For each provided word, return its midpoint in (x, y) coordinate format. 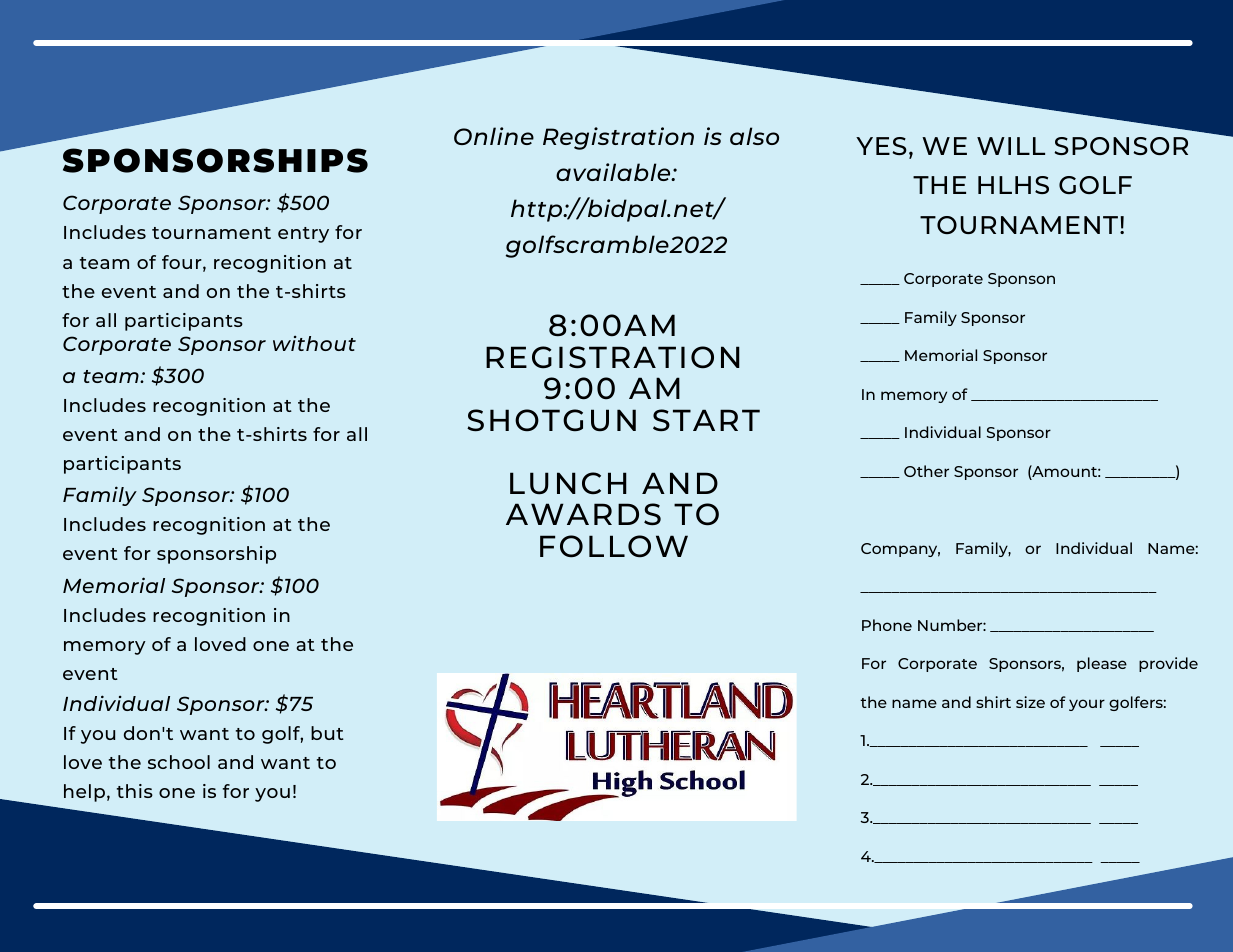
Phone (887, 625)
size (1030, 702)
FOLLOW (614, 546)
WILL (1011, 146)
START (706, 420)
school (179, 762)
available (614, 172)
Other (926, 471)
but (327, 733)
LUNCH (568, 483)
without (314, 343)
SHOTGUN (551, 420)
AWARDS (583, 514)
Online (494, 136)
